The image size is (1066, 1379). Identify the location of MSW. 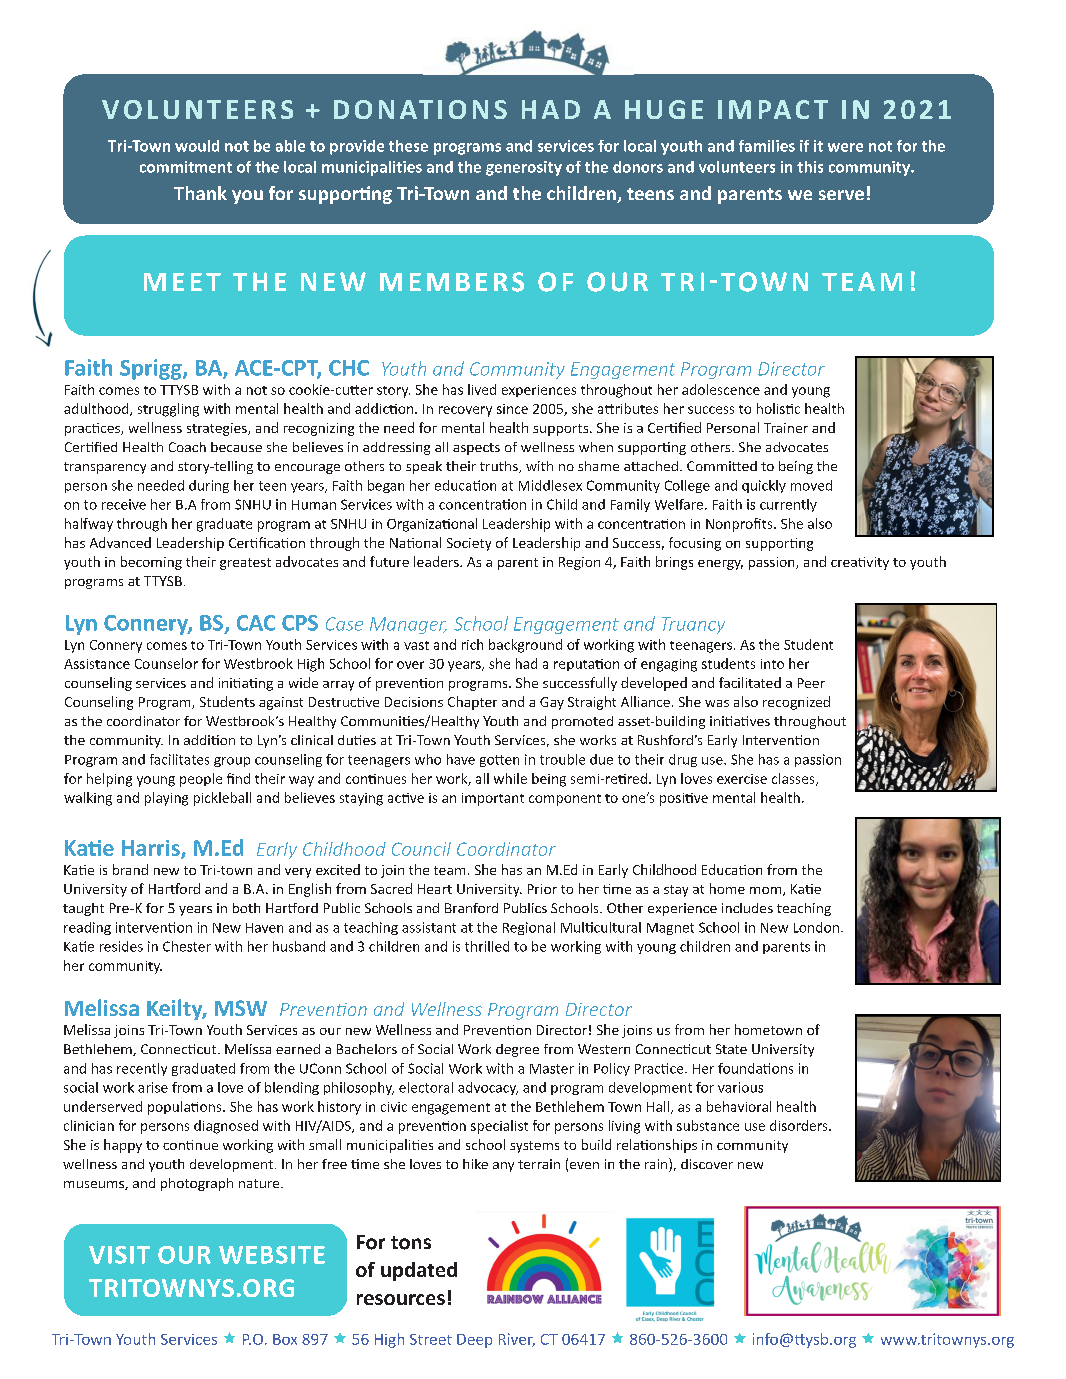
(241, 1008).
